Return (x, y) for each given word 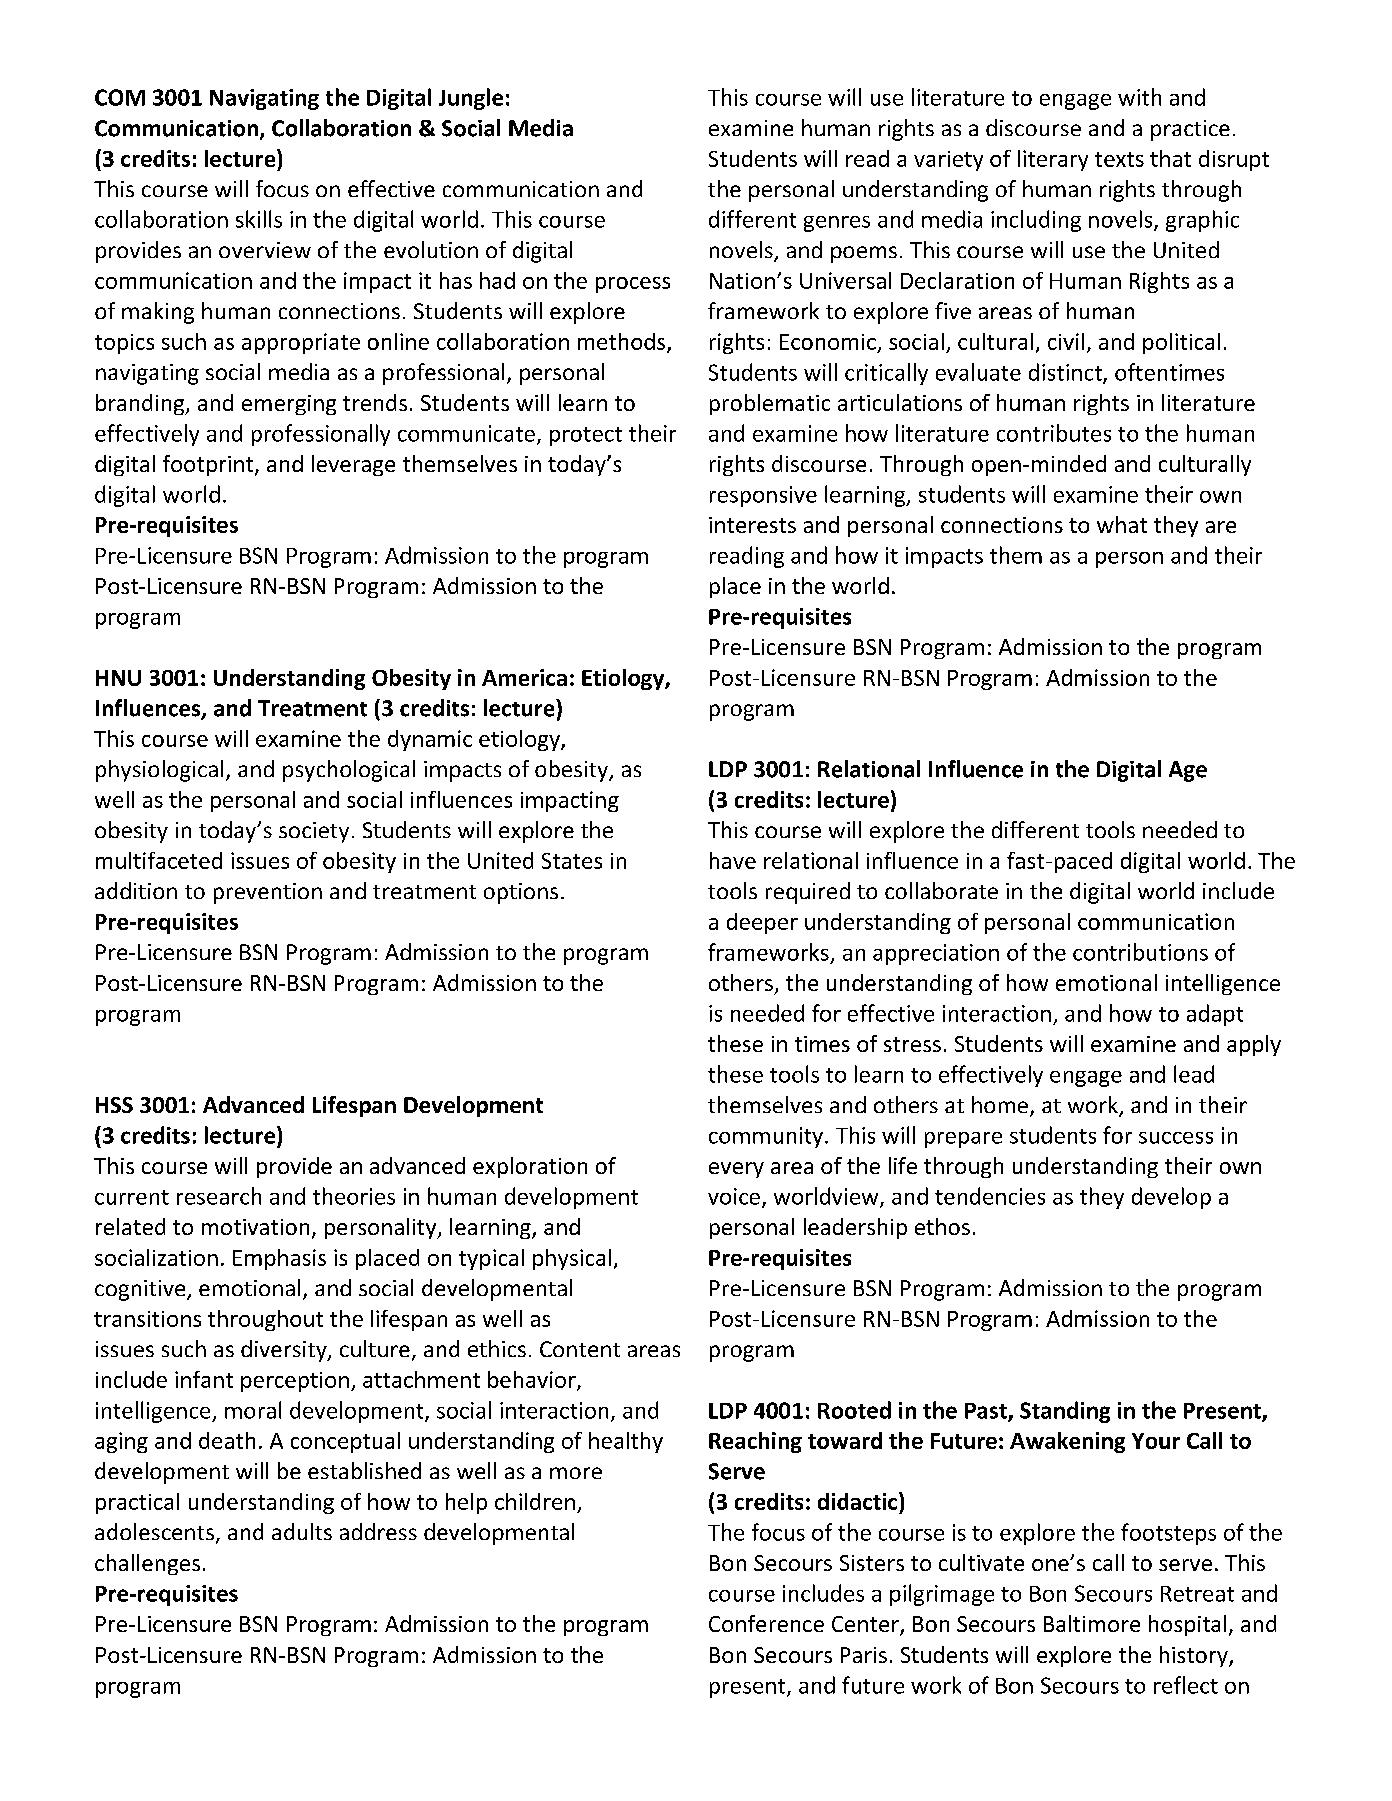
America (524, 677)
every (736, 1170)
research (219, 1196)
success (1176, 1138)
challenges (147, 1564)
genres (837, 224)
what (1122, 524)
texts (1119, 159)
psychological (349, 771)
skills (259, 219)
